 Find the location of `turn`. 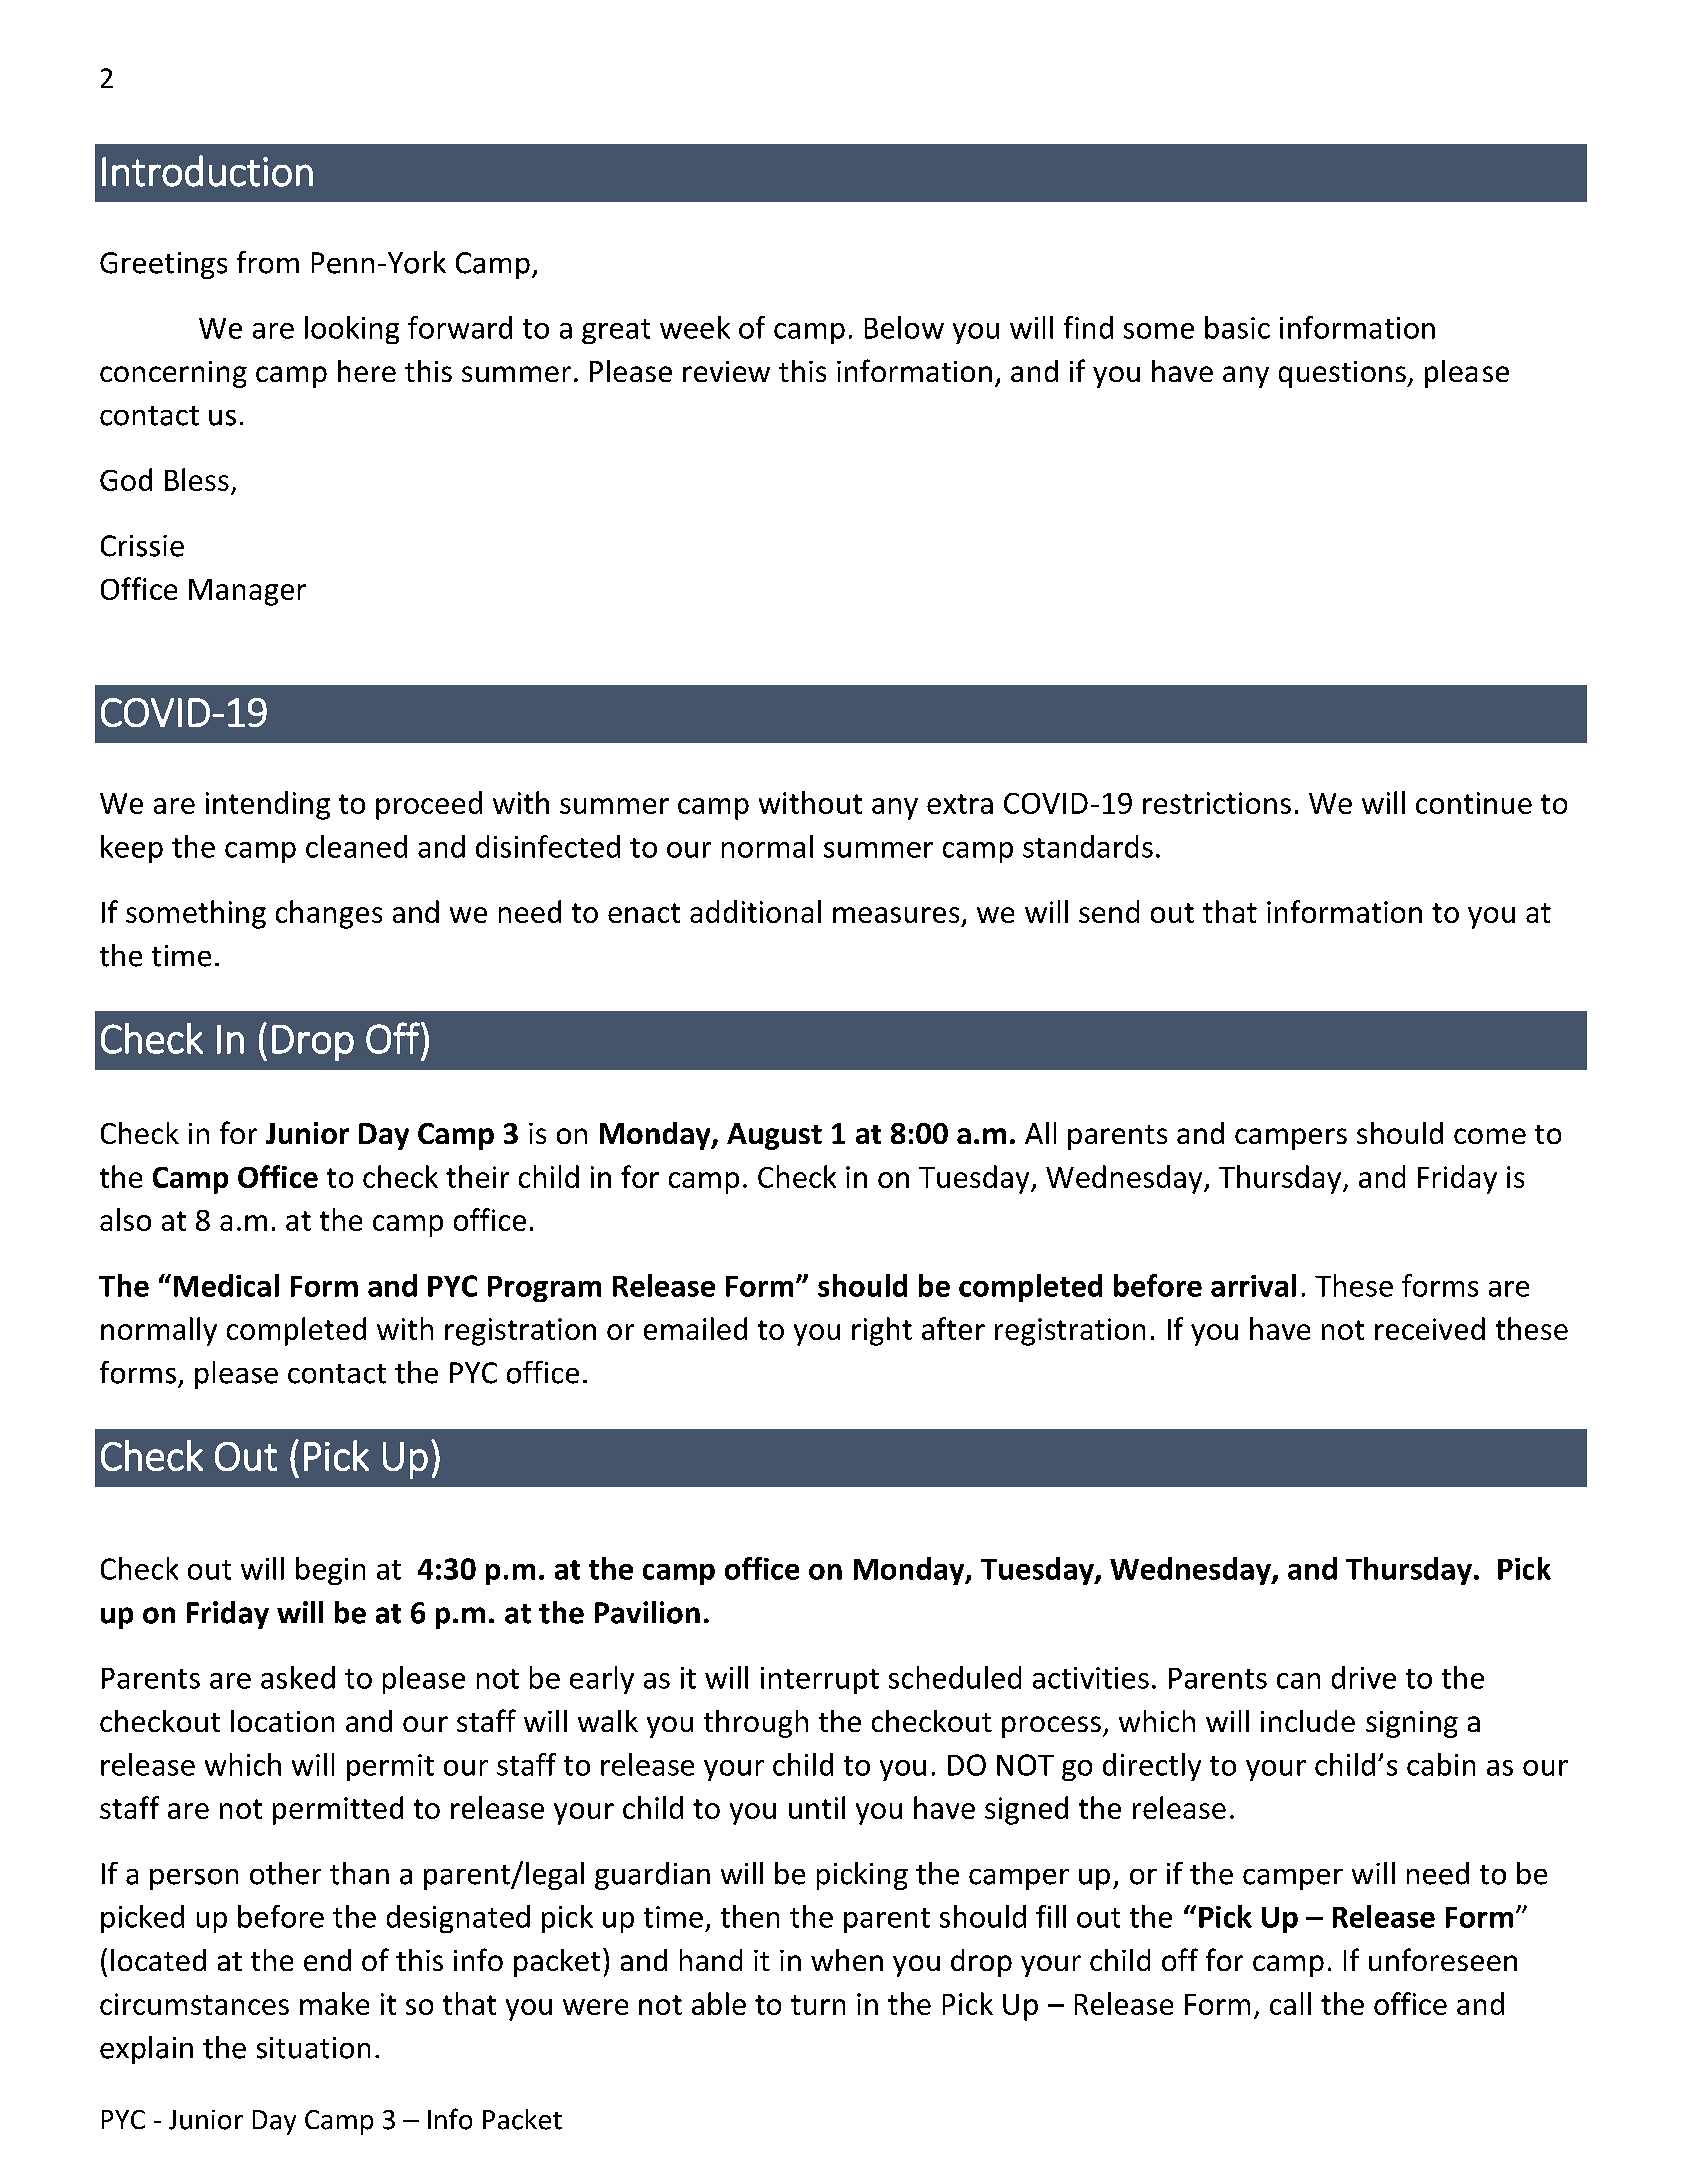

turn is located at coordinates (818, 2005).
